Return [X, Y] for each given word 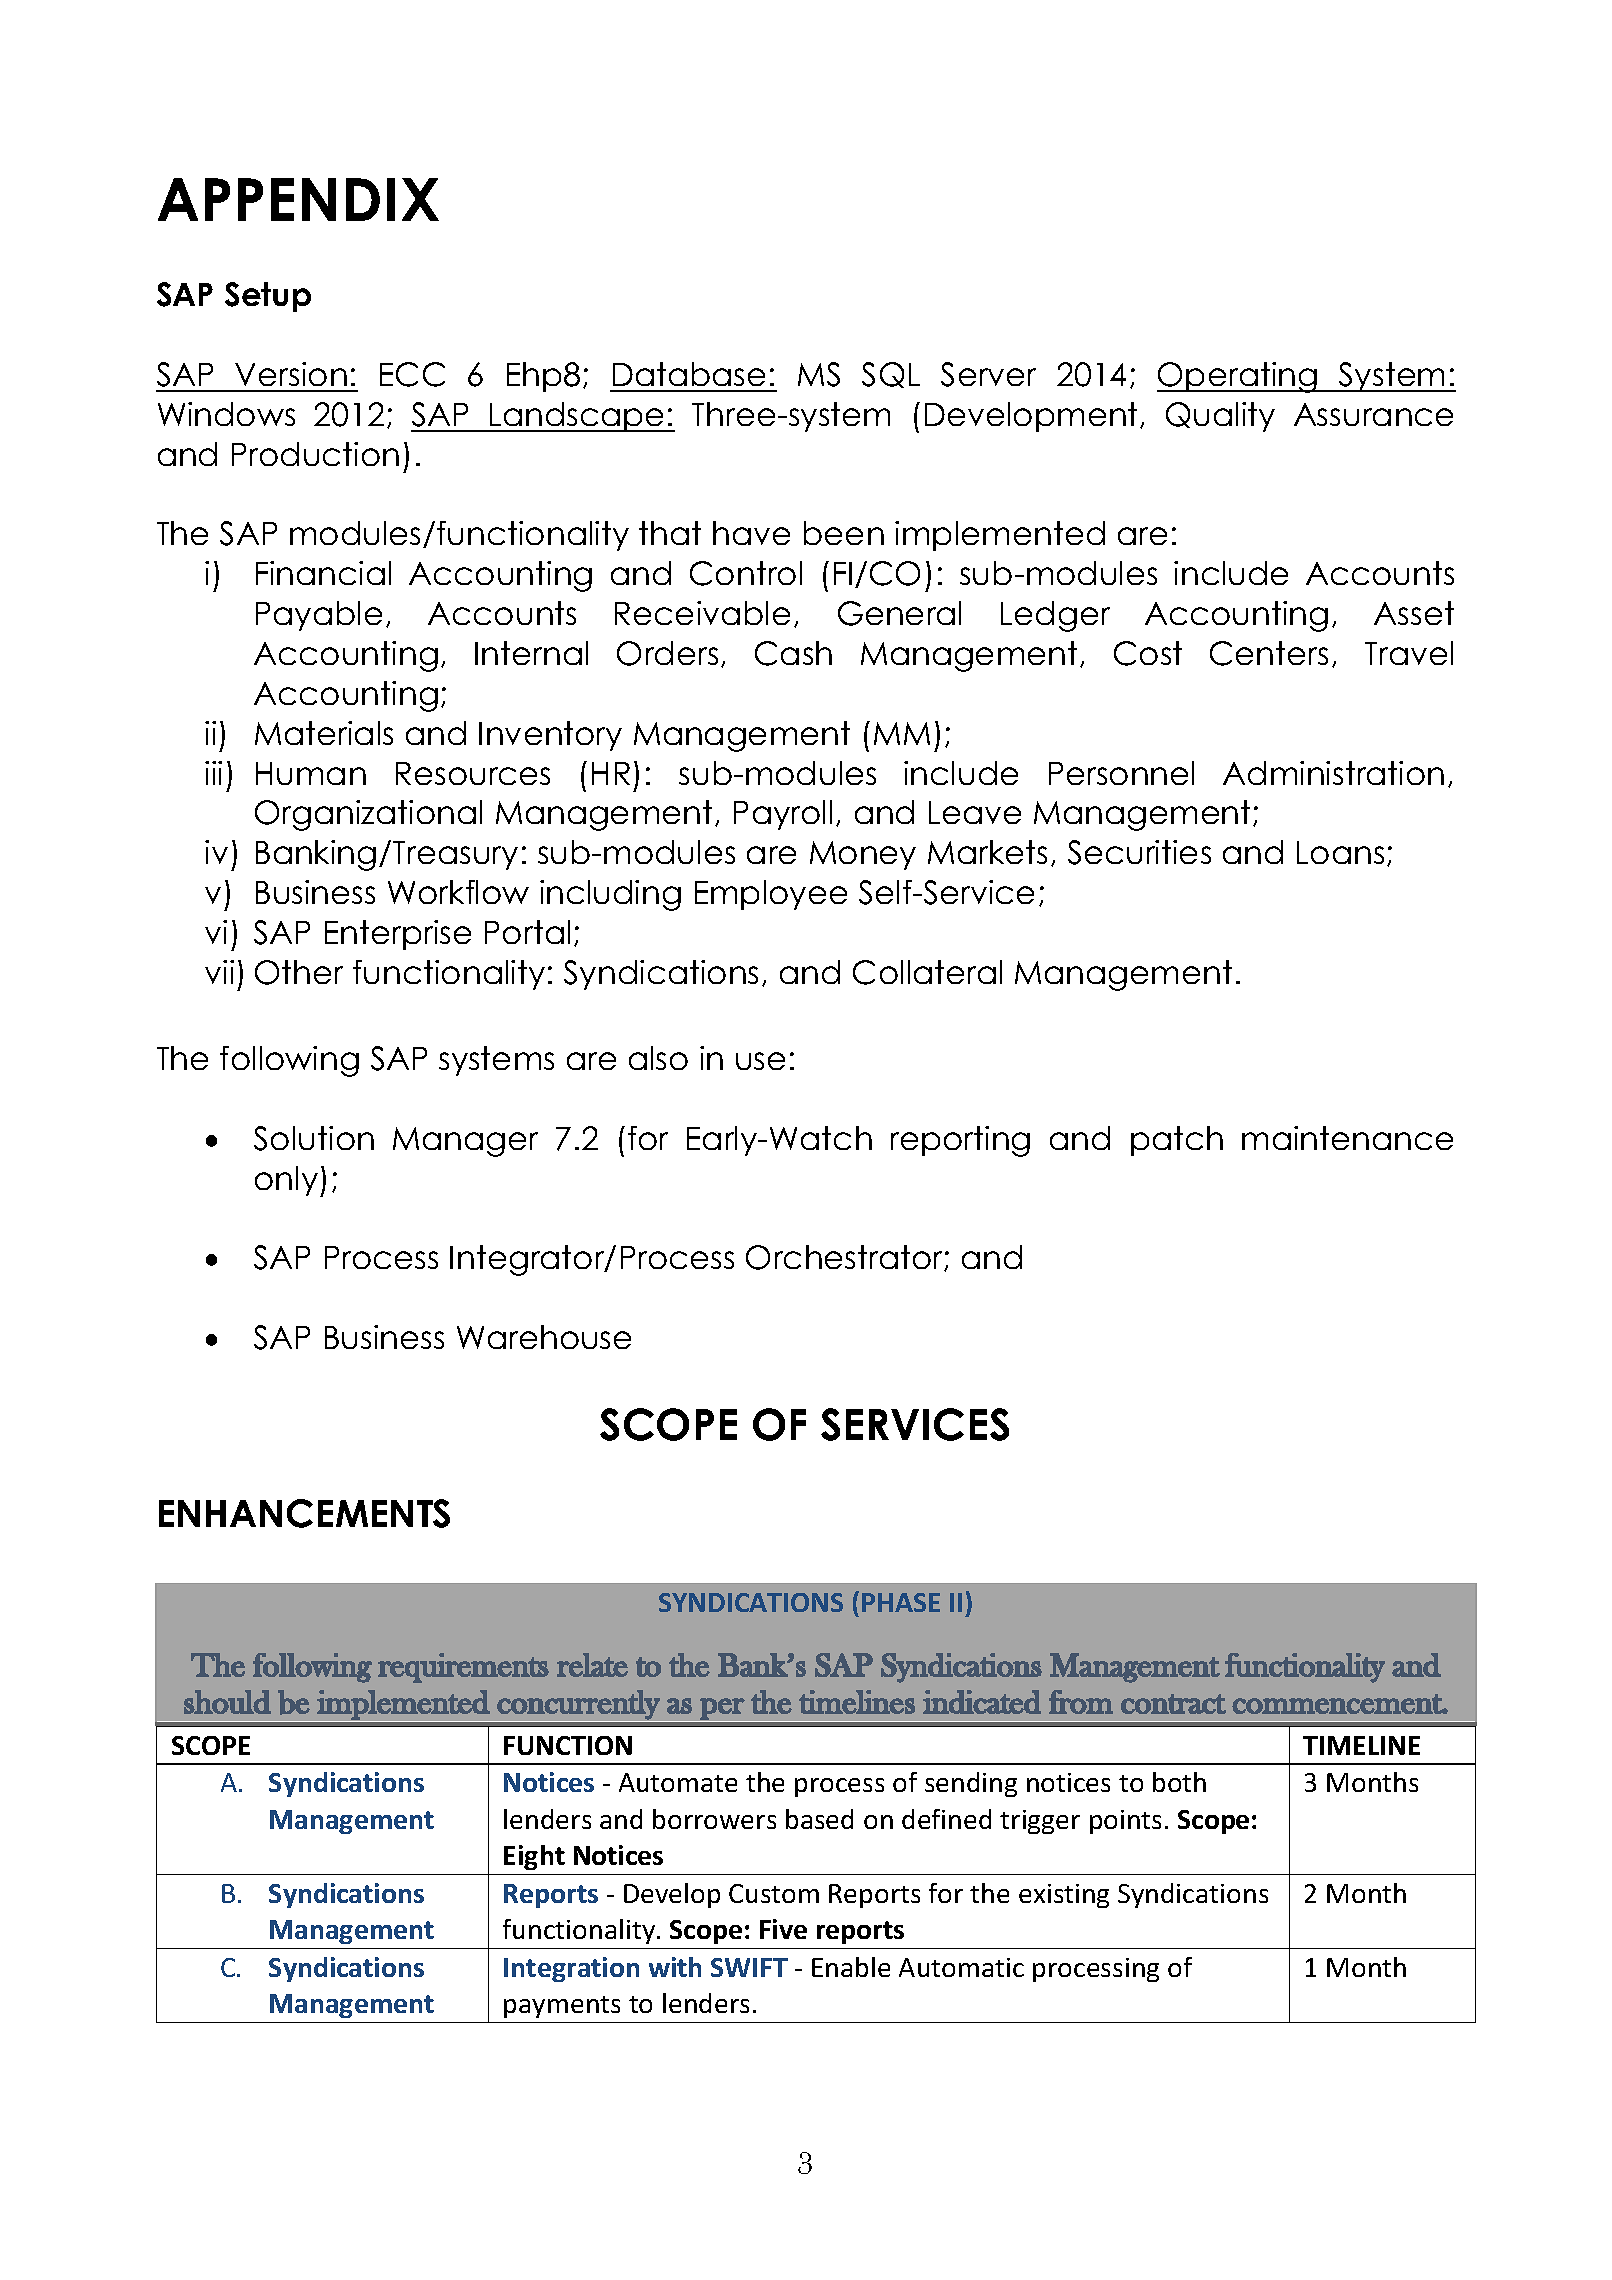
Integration [571, 1969]
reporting [960, 1141]
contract [1173, 1704]
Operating [1238, 377]
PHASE [901, 1602]
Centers [1269, 653]
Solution [314, 1138]
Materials [324, 733]
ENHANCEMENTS [304, 1513]
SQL [891, 375]
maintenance [1347, 1138]
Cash [793, 653]
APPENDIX [298, 199]
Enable [851, 1967]
